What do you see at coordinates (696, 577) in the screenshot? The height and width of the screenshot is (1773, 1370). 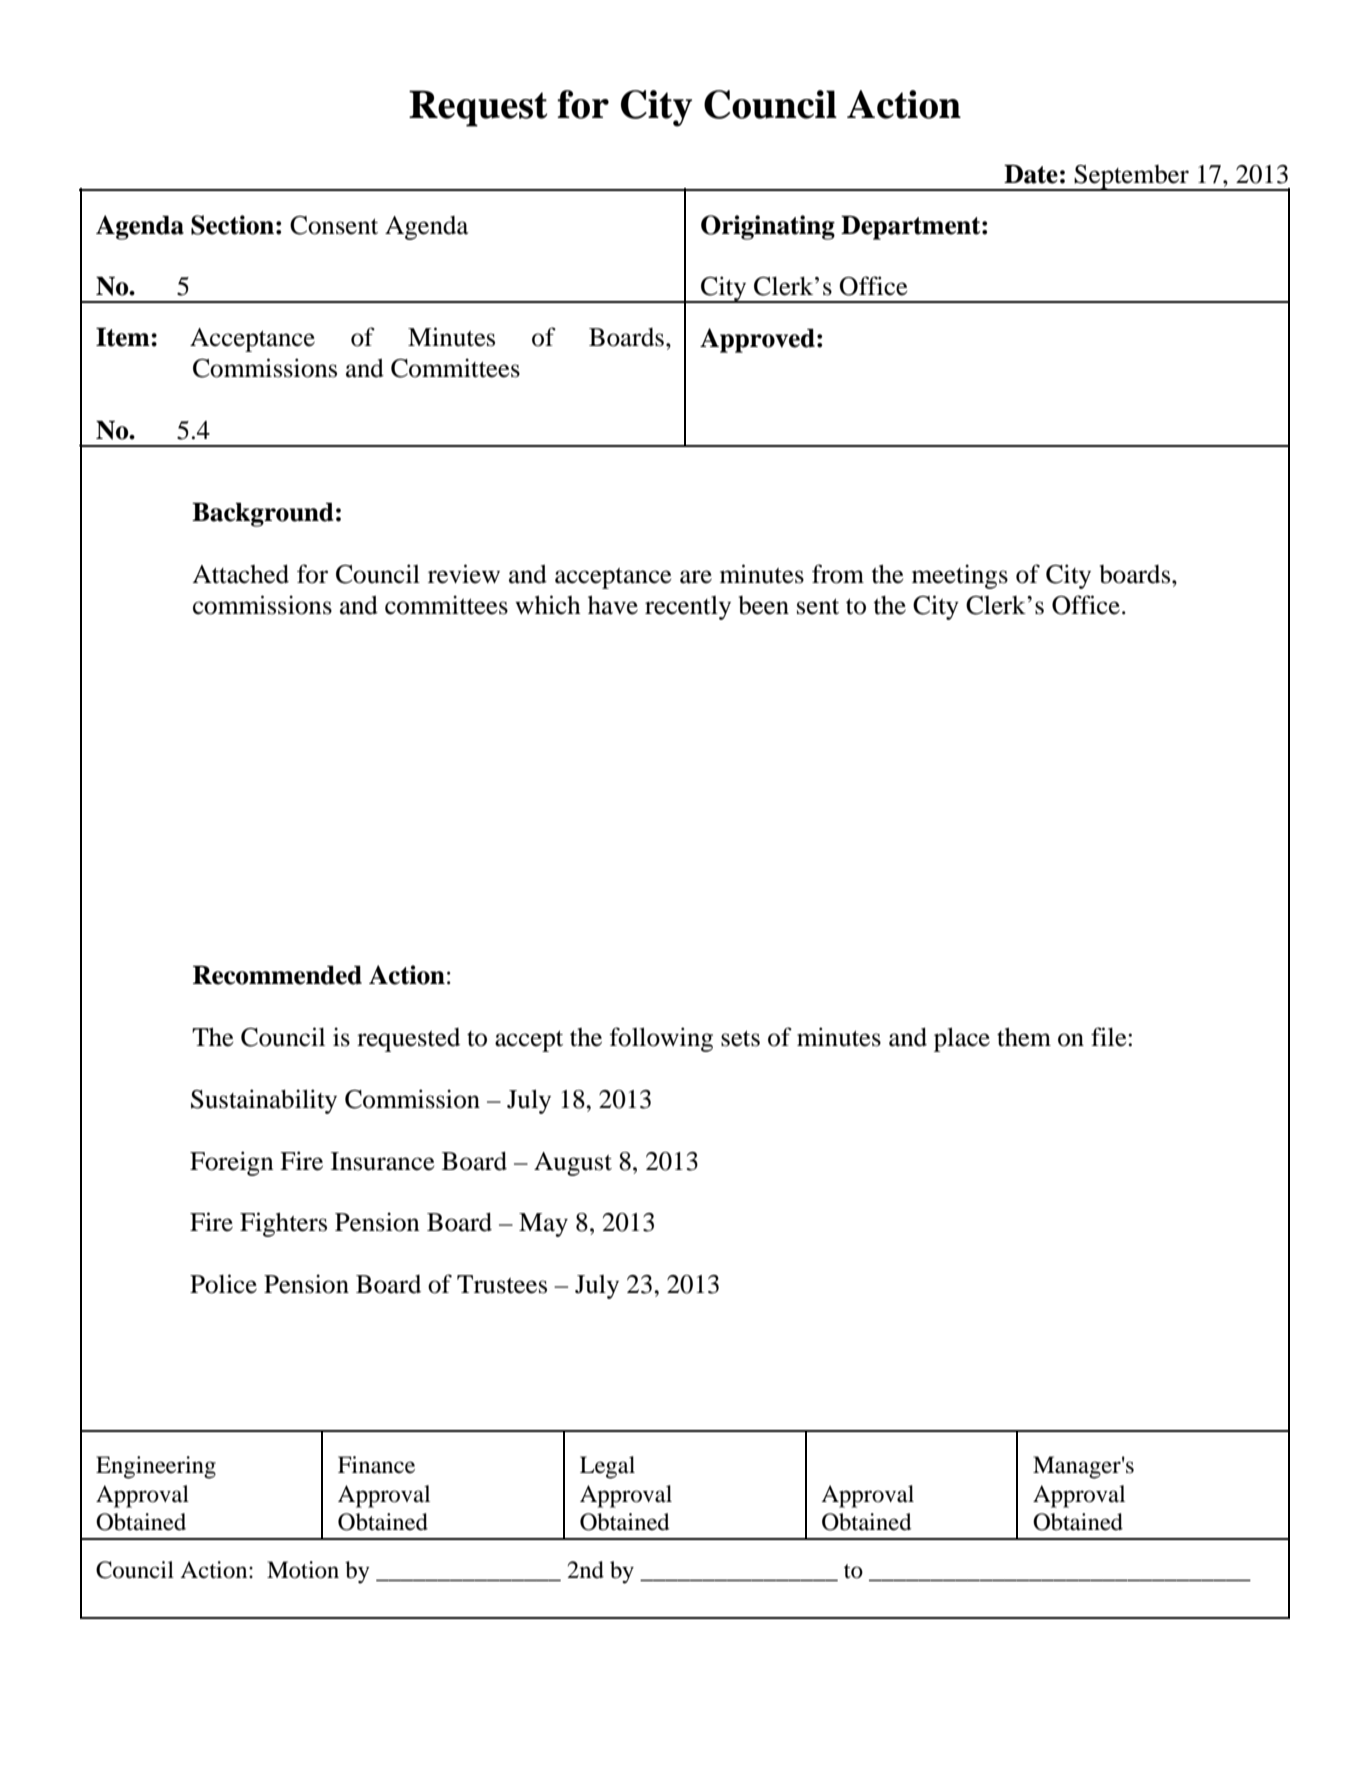 I see `are` at bounding box center [696, 577].
